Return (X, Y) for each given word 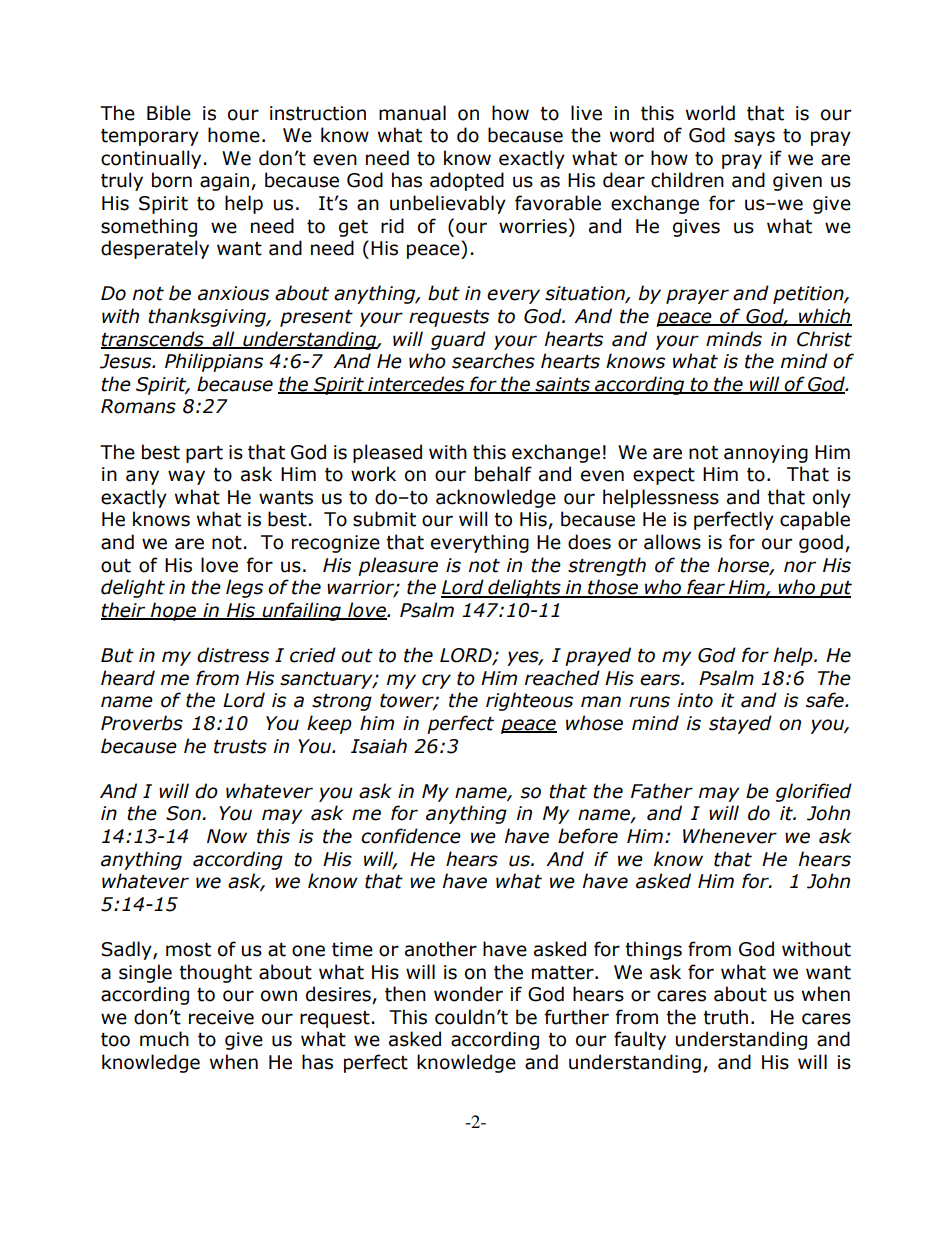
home (234, 135)
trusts (240, 747)
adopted (467, 181)
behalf (503, 474)
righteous (529, 701)
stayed (740, 724)
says (754, 138)
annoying (766, 454)
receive (221, 1017)
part (204, 454)
